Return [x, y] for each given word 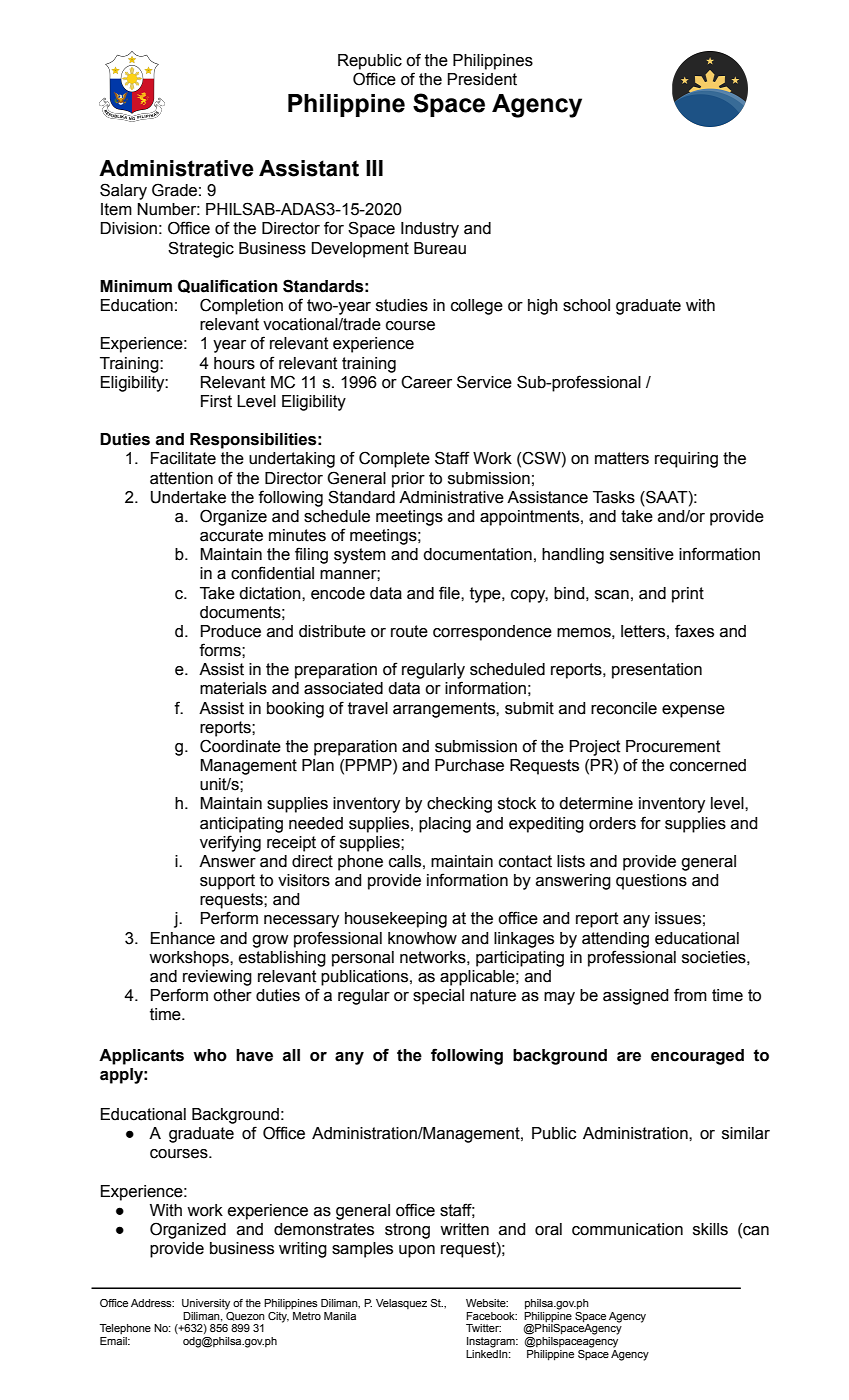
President [482, 79]
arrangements [445, 710]
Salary [123, 191]
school [586, 305]
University [206, 1304]
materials [233, 688]
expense [693, 711]
